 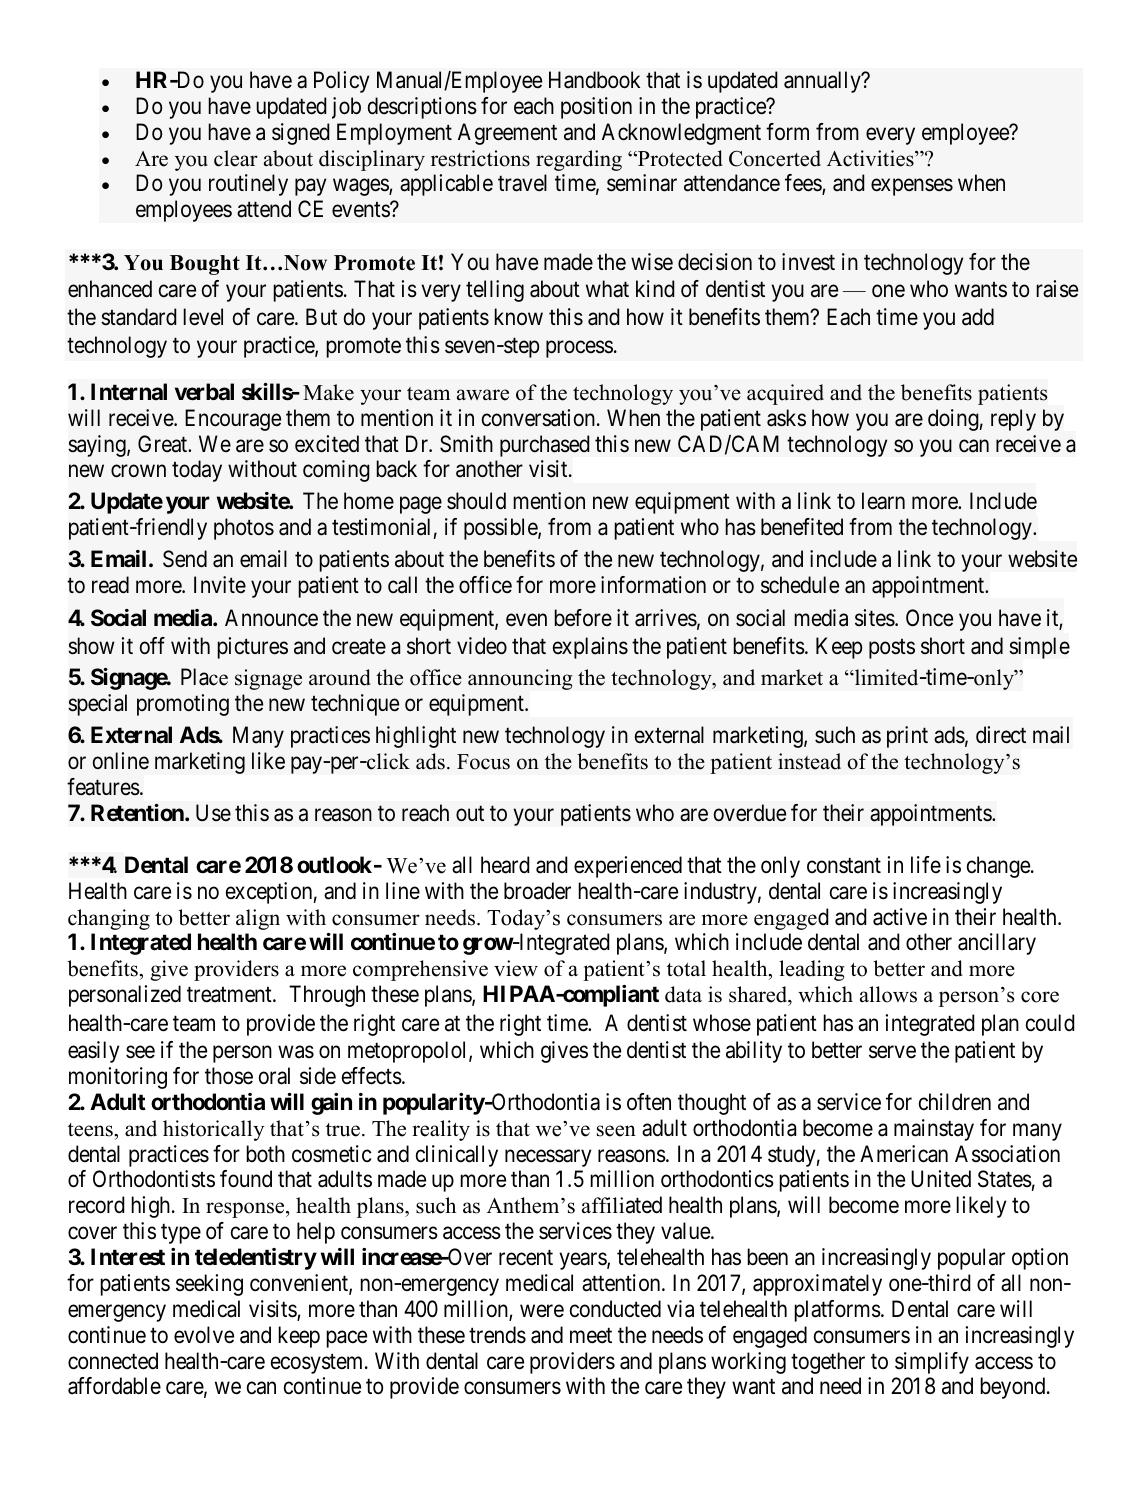 I want to click on align, so click(x=258, y=919).
